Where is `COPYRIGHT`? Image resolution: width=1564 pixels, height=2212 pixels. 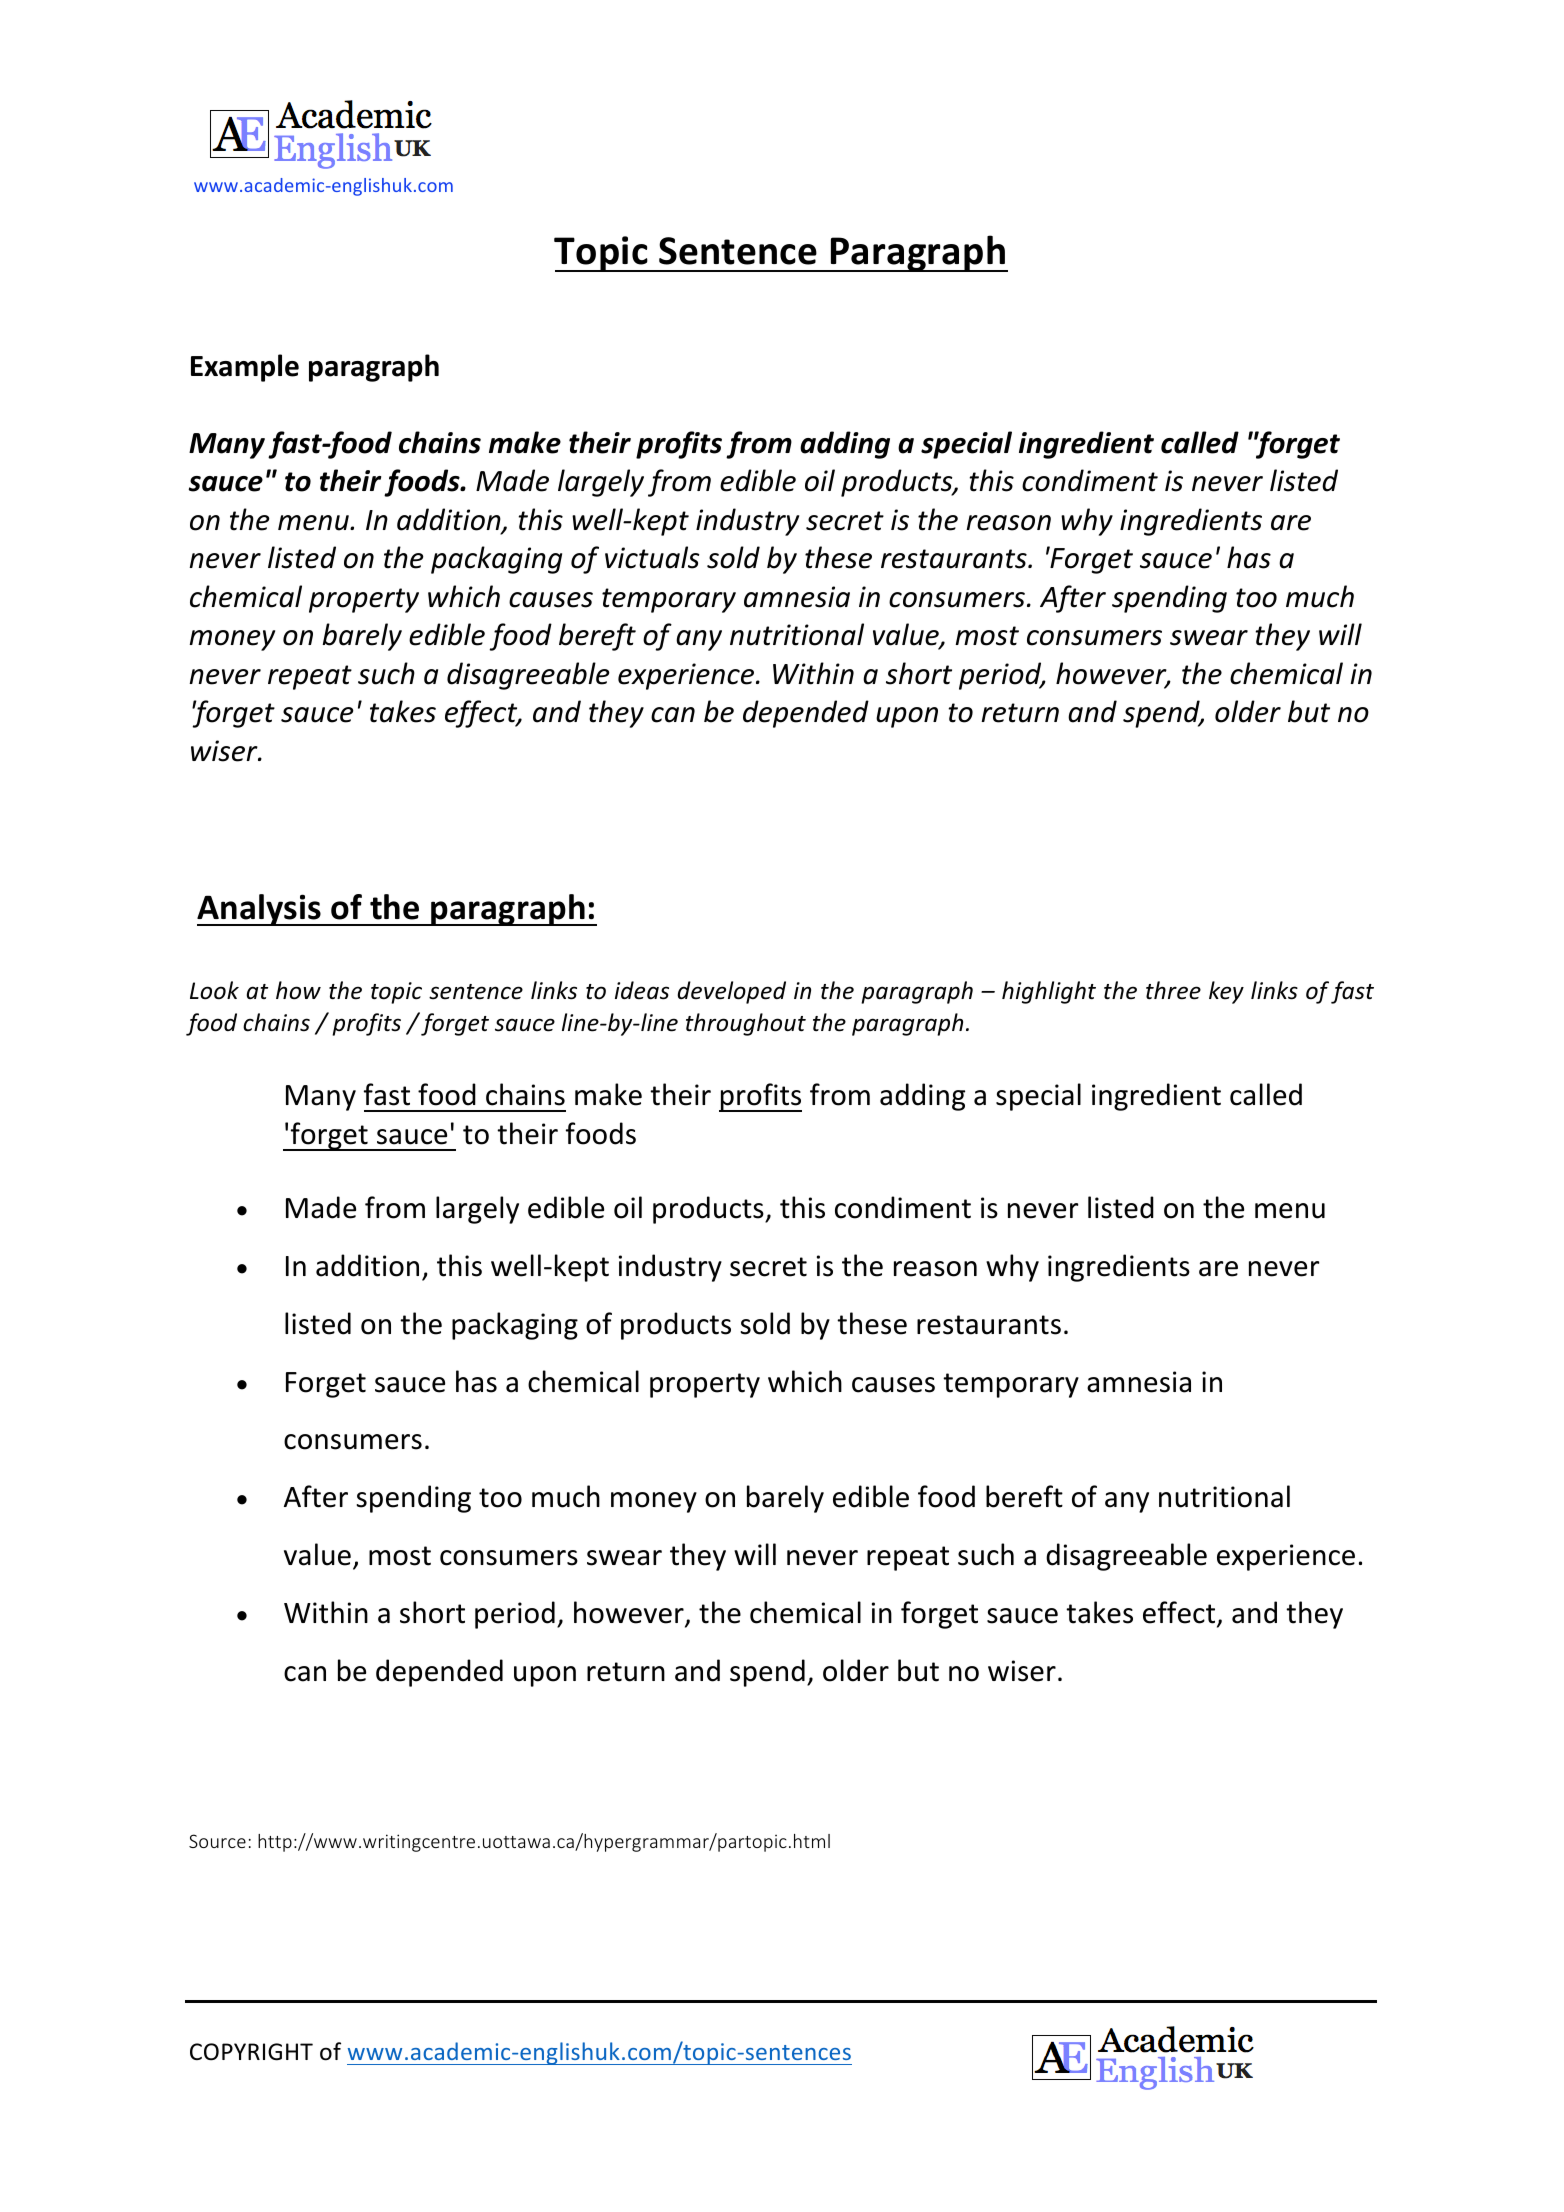 COPYRIGHT is located at coordinates (251, 2052).
